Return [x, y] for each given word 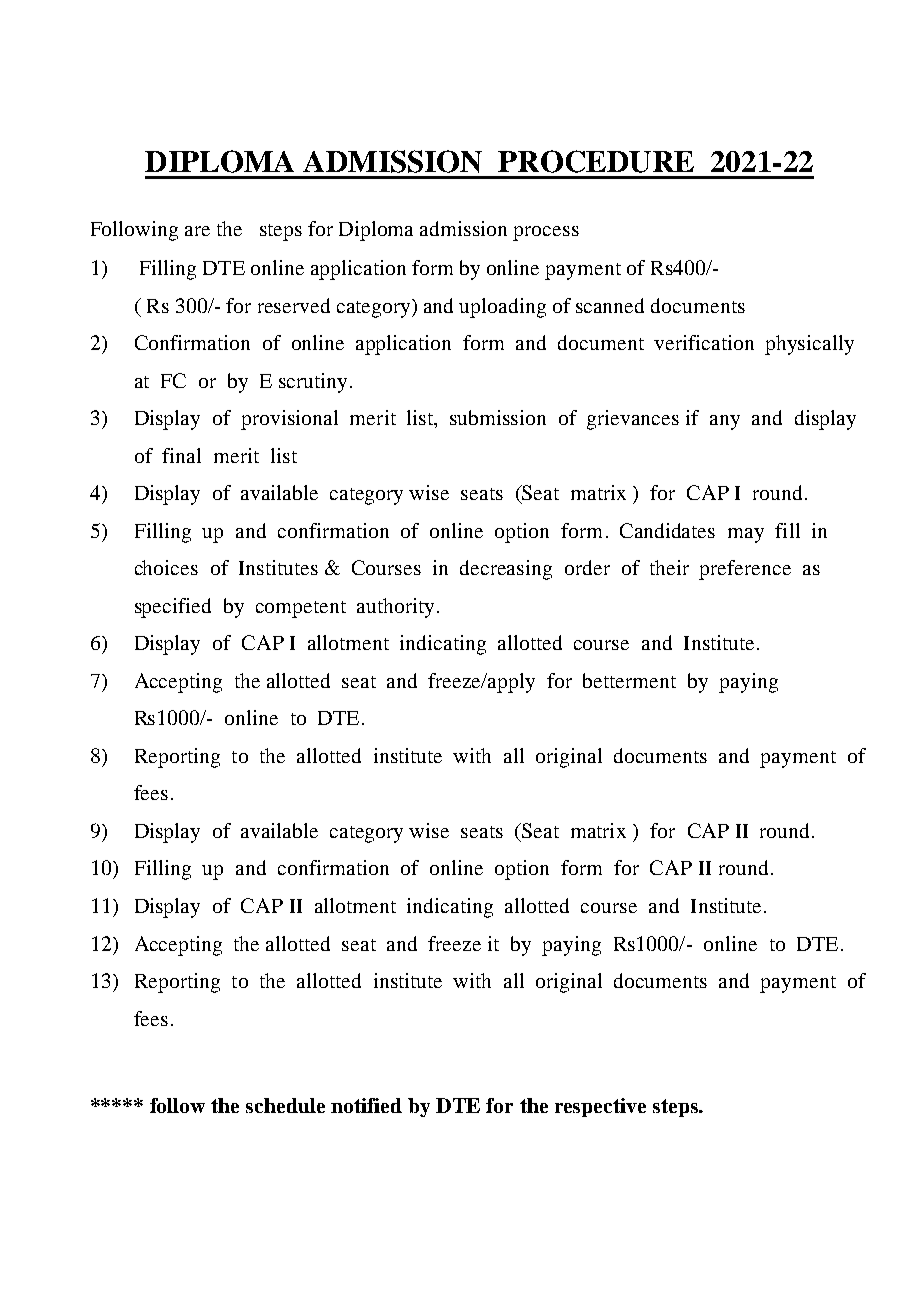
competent [301, 609]
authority [395, 608]
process [546, 233]
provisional [289, 420]
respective [600, 1107]
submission [498, 417]
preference [745, 570]
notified [366, 1105]
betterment [629, 680]
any [725, 422]
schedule [285, 1105]
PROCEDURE [596, 161]
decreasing [506, 570]
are [197, 231]
